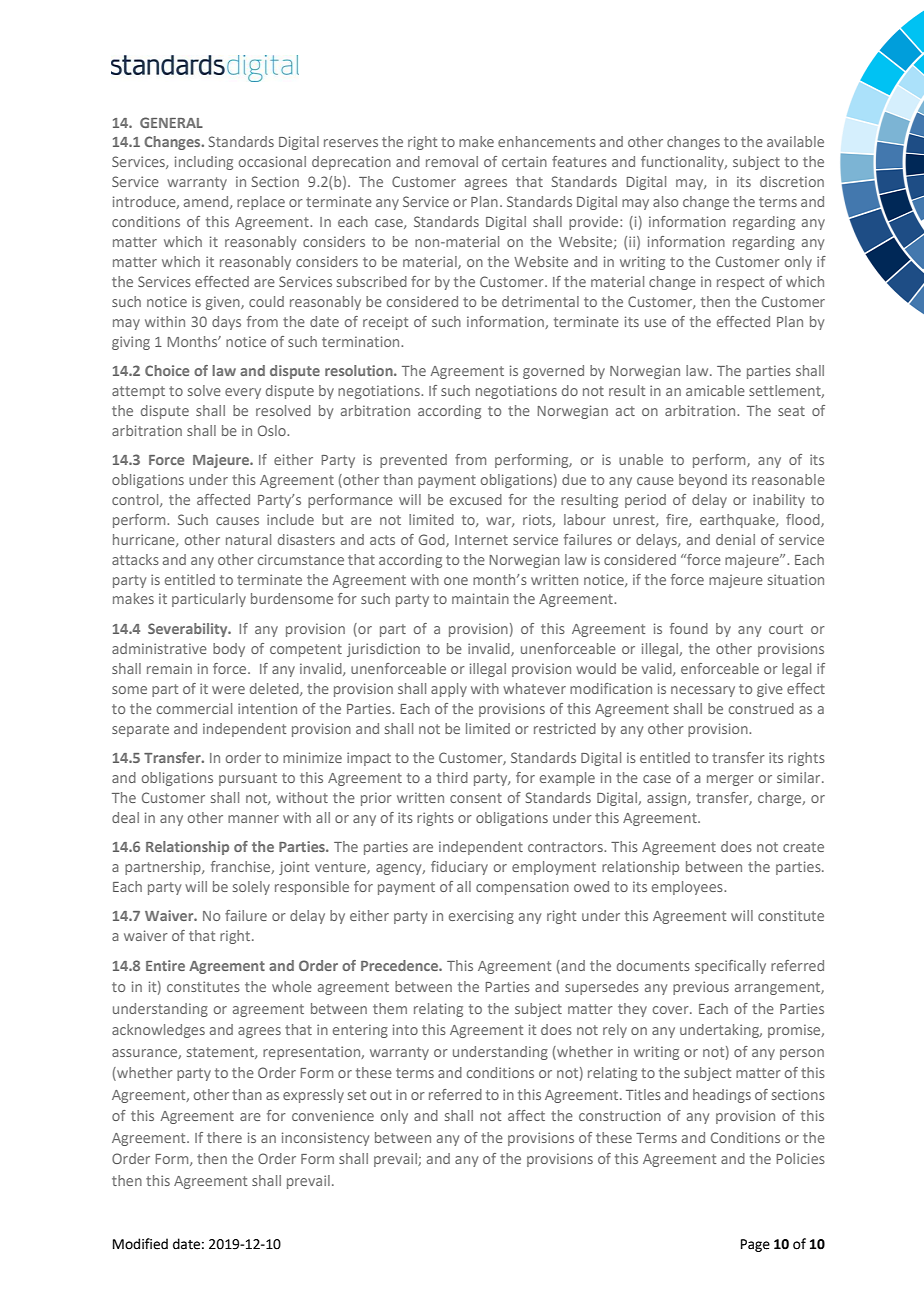  What do you see at coordinates (452, 161) in the image?
I see `removal` at bounding box center [452, 161].
